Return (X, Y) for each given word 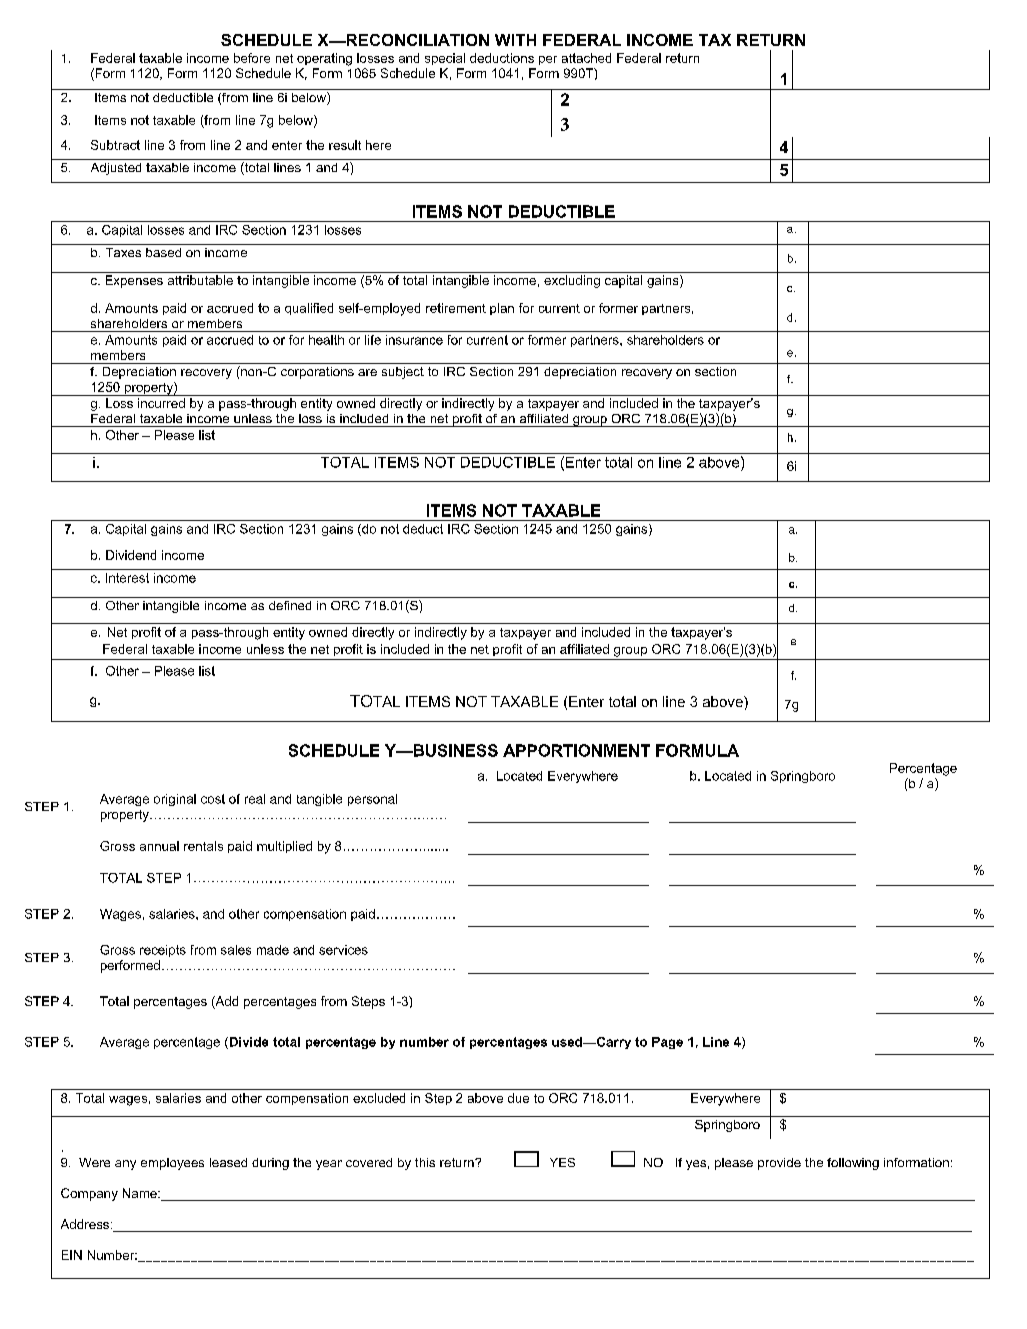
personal (372, 800)
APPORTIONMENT (576, 750)
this (425, 1162)
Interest (127, 578)
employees (172, 1164)
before (252, 58)
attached (586, 58)
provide (779, 1164)
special (445, 59)
